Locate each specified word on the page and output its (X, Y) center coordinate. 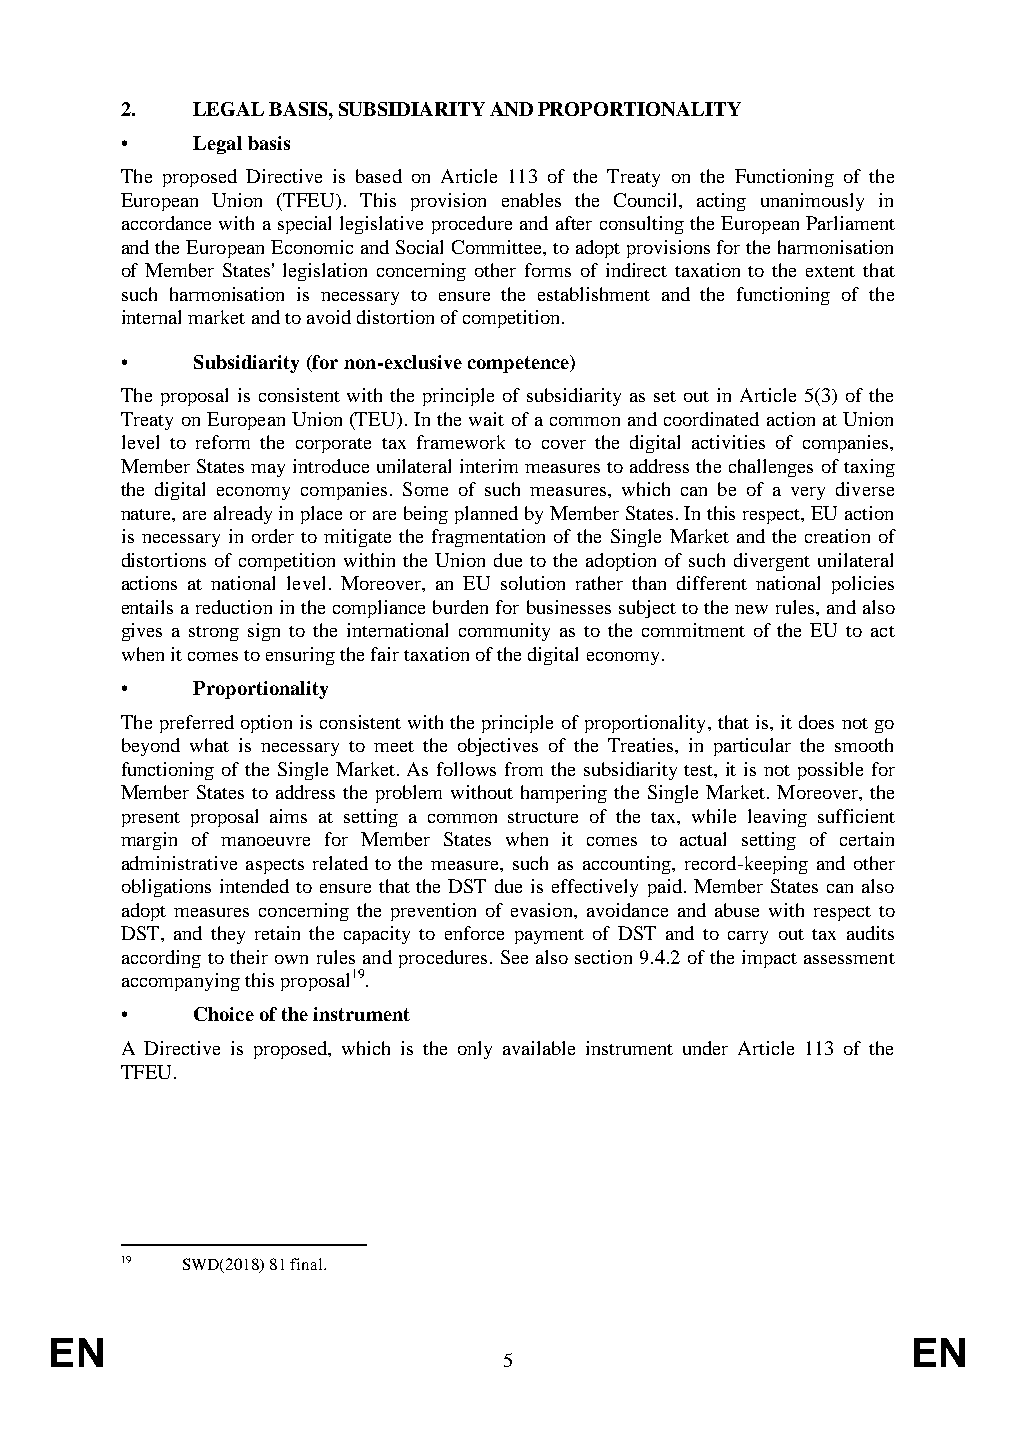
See (514, 957)
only (475, 1050)
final (307, 1264)
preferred (197, 724)
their (249, 957)
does (816, 722)
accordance (166, 223)
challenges (771, 468)
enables (531, 200)
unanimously (812, 202)
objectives (498, 747)
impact (769, 959)
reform (223, 442)
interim (489, 466)
